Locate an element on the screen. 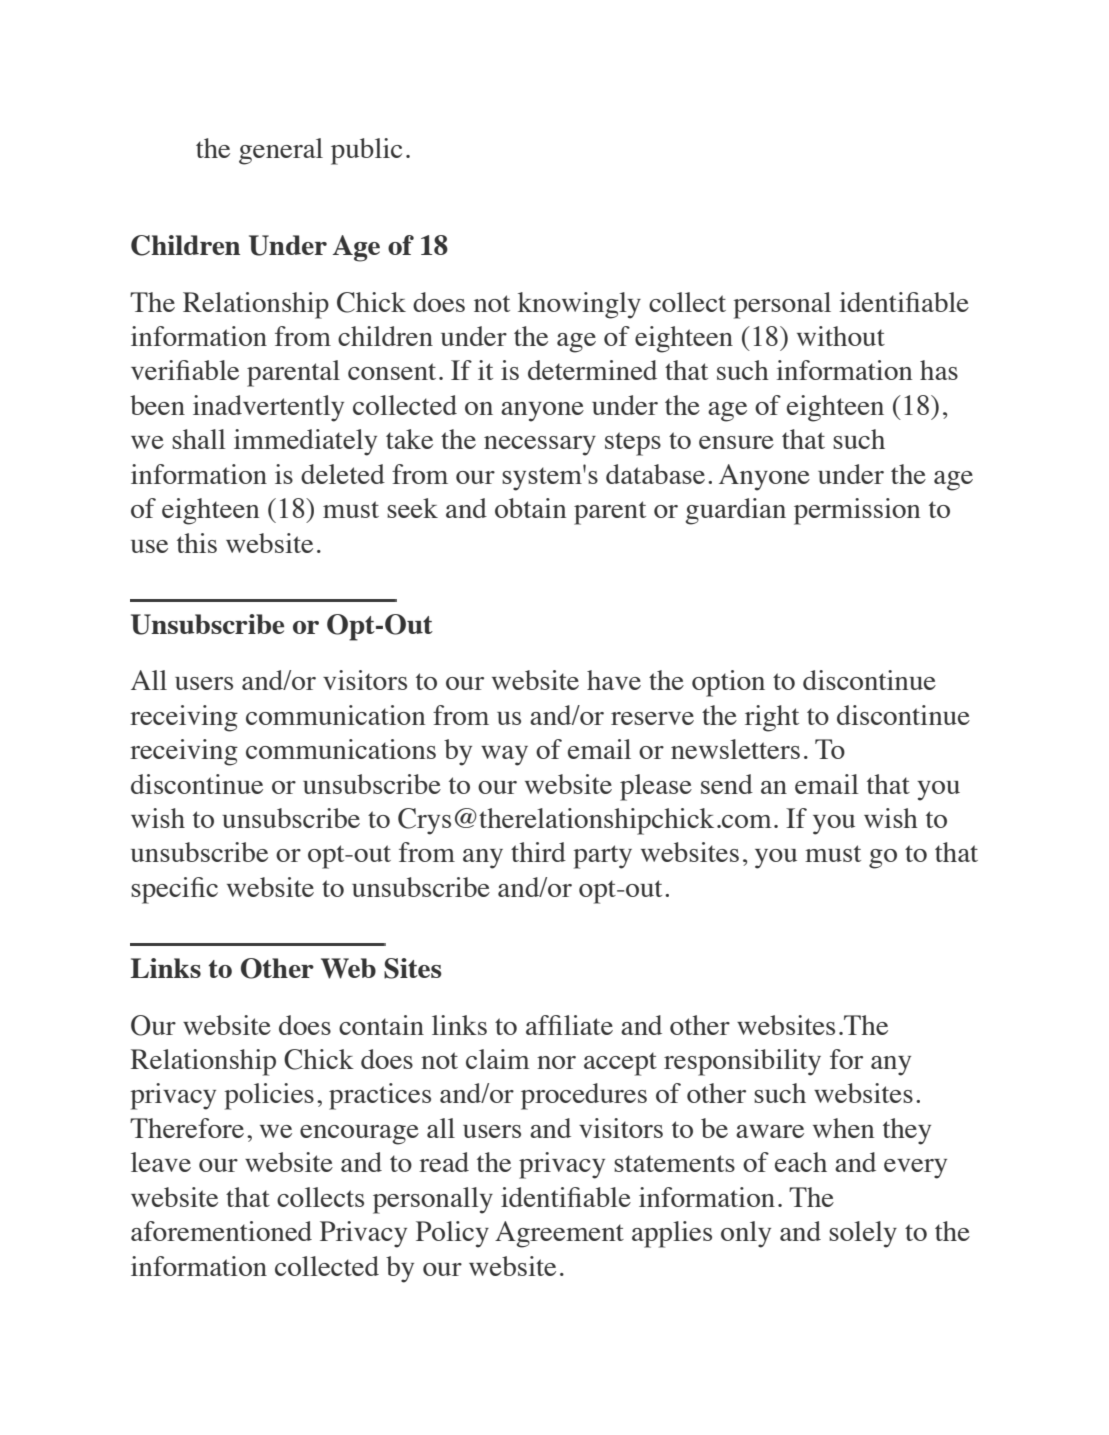 Image resolution: width=1109 pixels, height=1435 pixels. Agreement is located at coordinates (559, 1234).
